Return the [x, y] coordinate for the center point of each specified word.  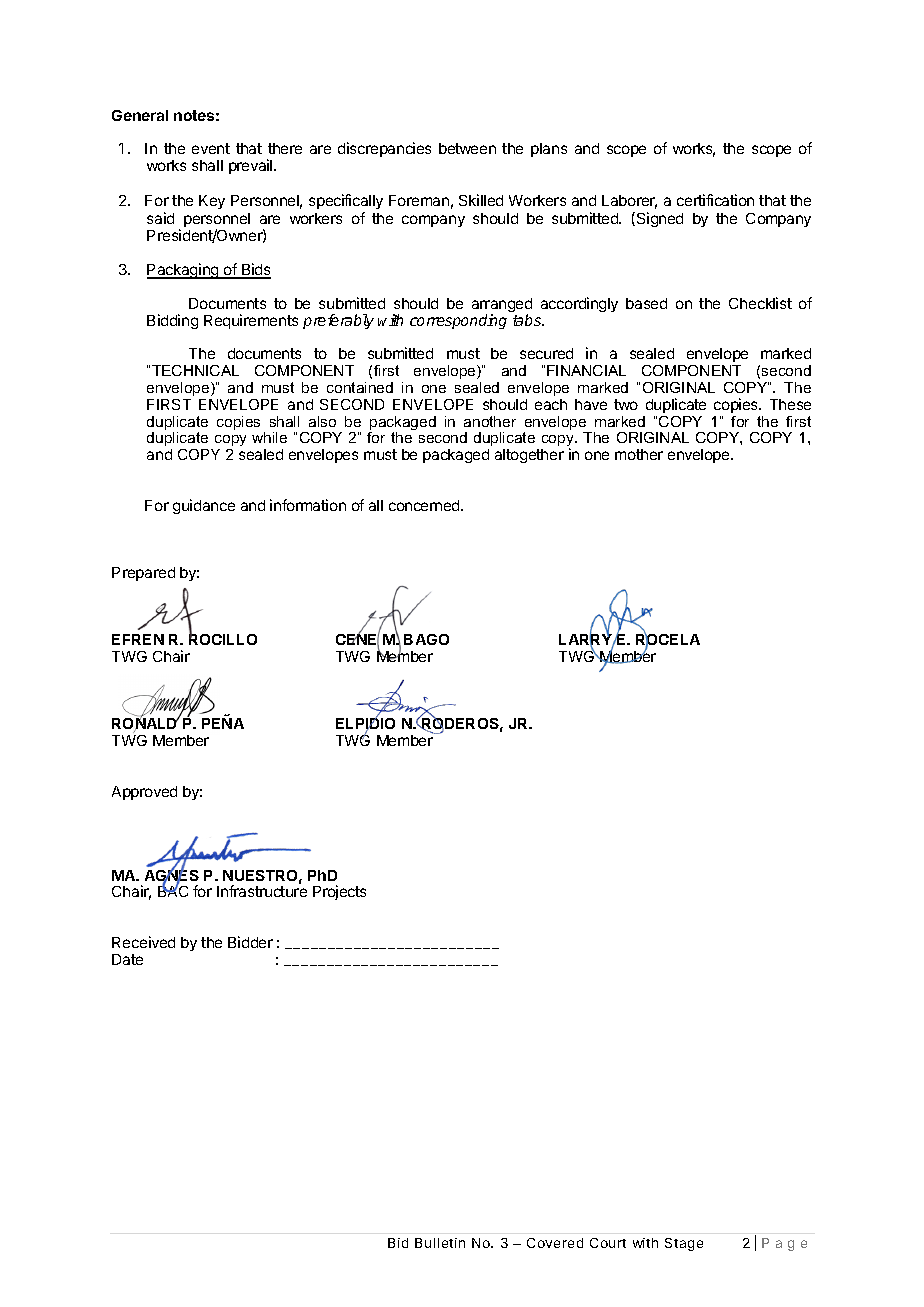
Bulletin [440, 1243]
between [467, 148]
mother [639, 454]
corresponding [458, 321]
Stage [684, 1244]
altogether [529, 456]
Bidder [250, 942]
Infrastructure [262, 891]
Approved [144, 793]
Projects [339, 892]
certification [715, 200]
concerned [425, 505]
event [211, 148]
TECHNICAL [195, 370]
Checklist [760, 303]
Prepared [143, 574]
